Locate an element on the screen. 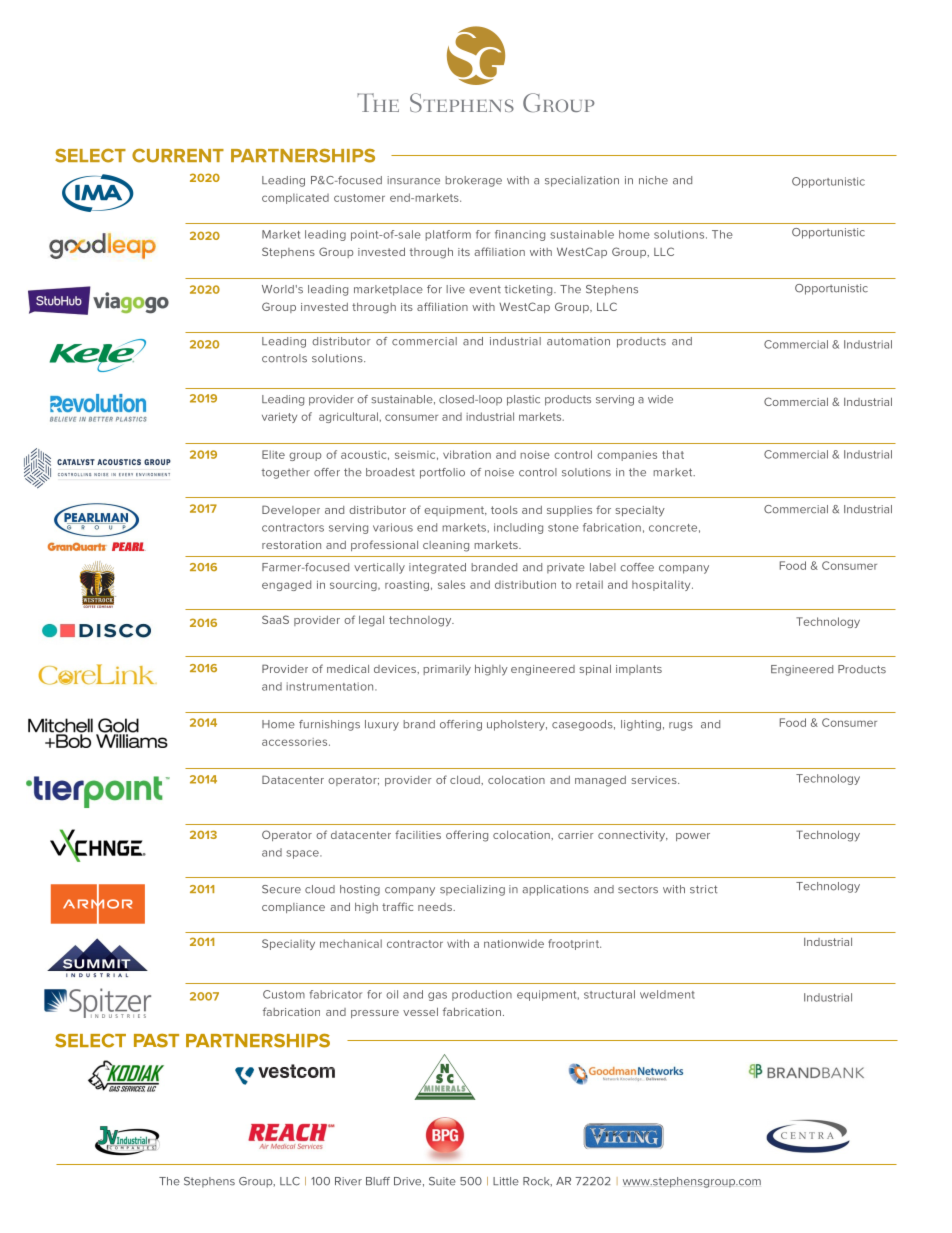 This screenshot has height=1233, width=952. River is located at coordinates (348, 1181).
